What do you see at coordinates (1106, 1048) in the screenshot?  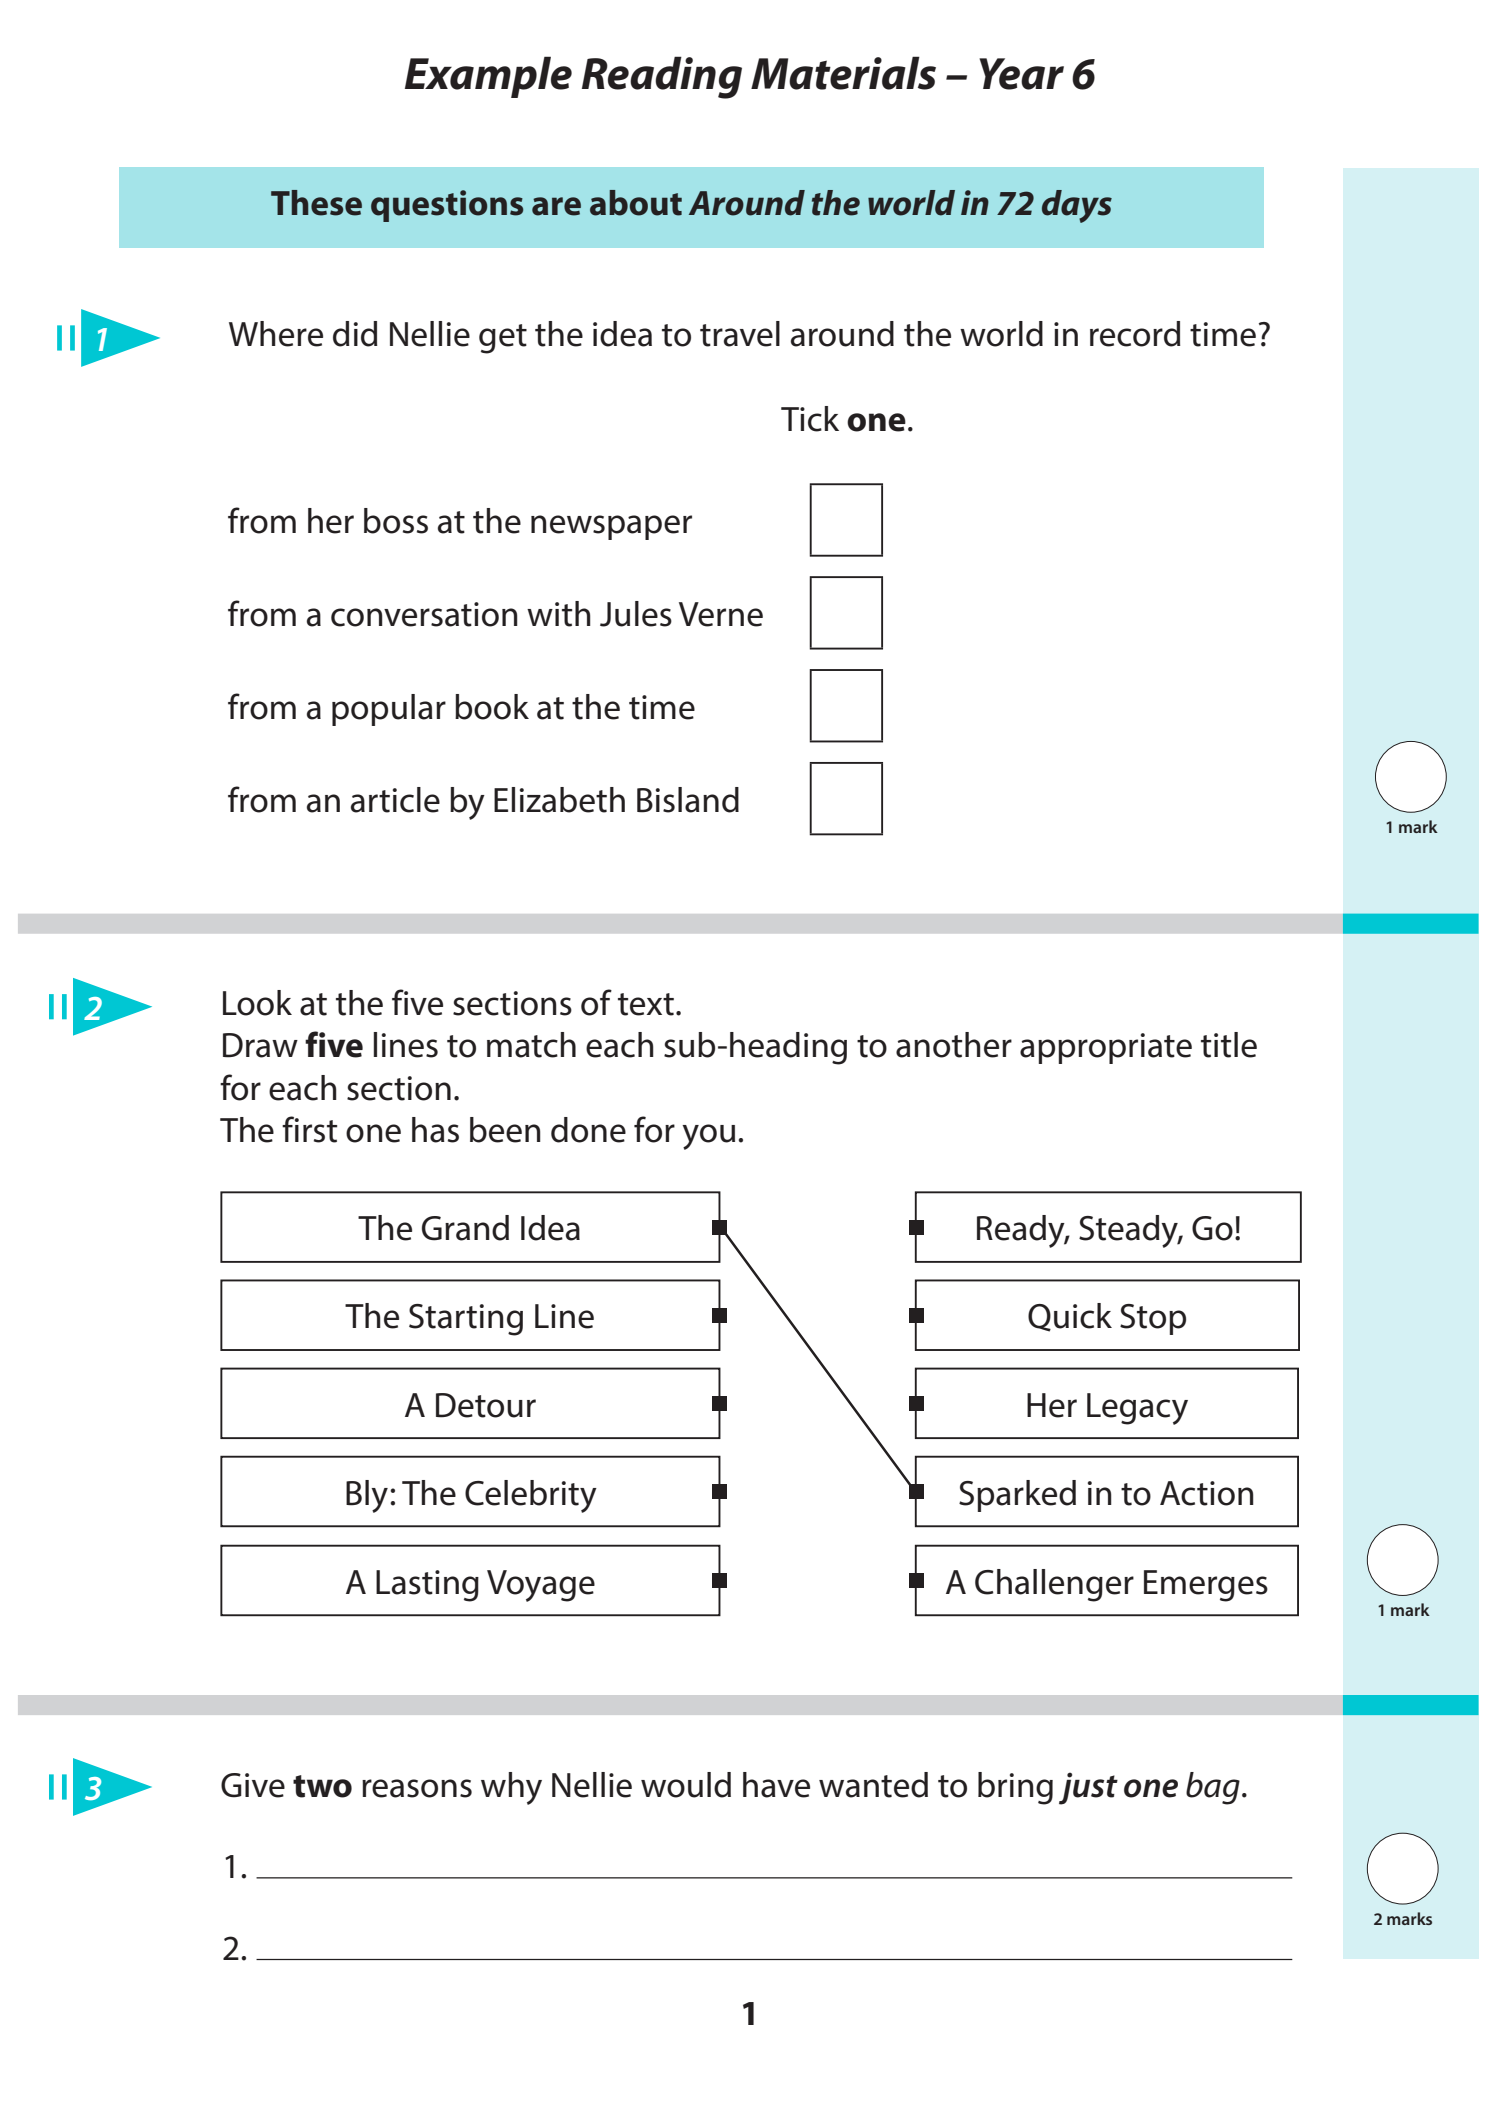 I see `appropriate` at bounding box center [1106, 1048].
